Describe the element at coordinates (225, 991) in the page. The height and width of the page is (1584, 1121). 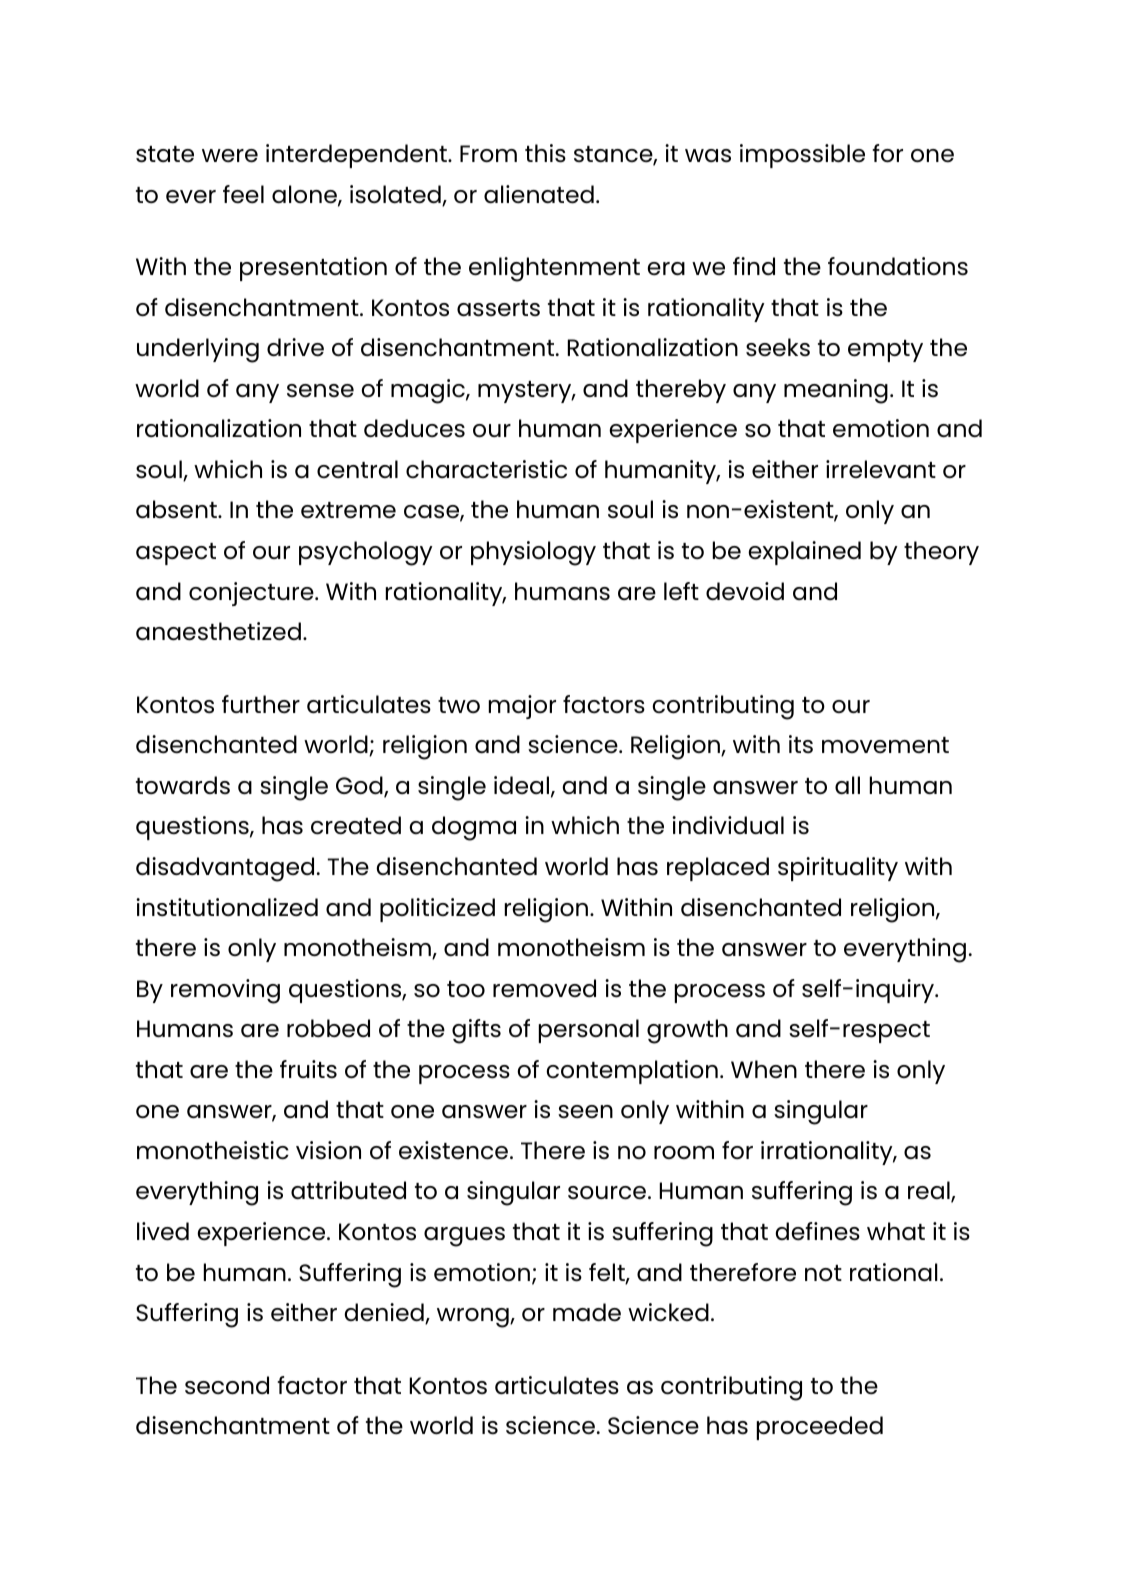
I see `removing` at that location.
